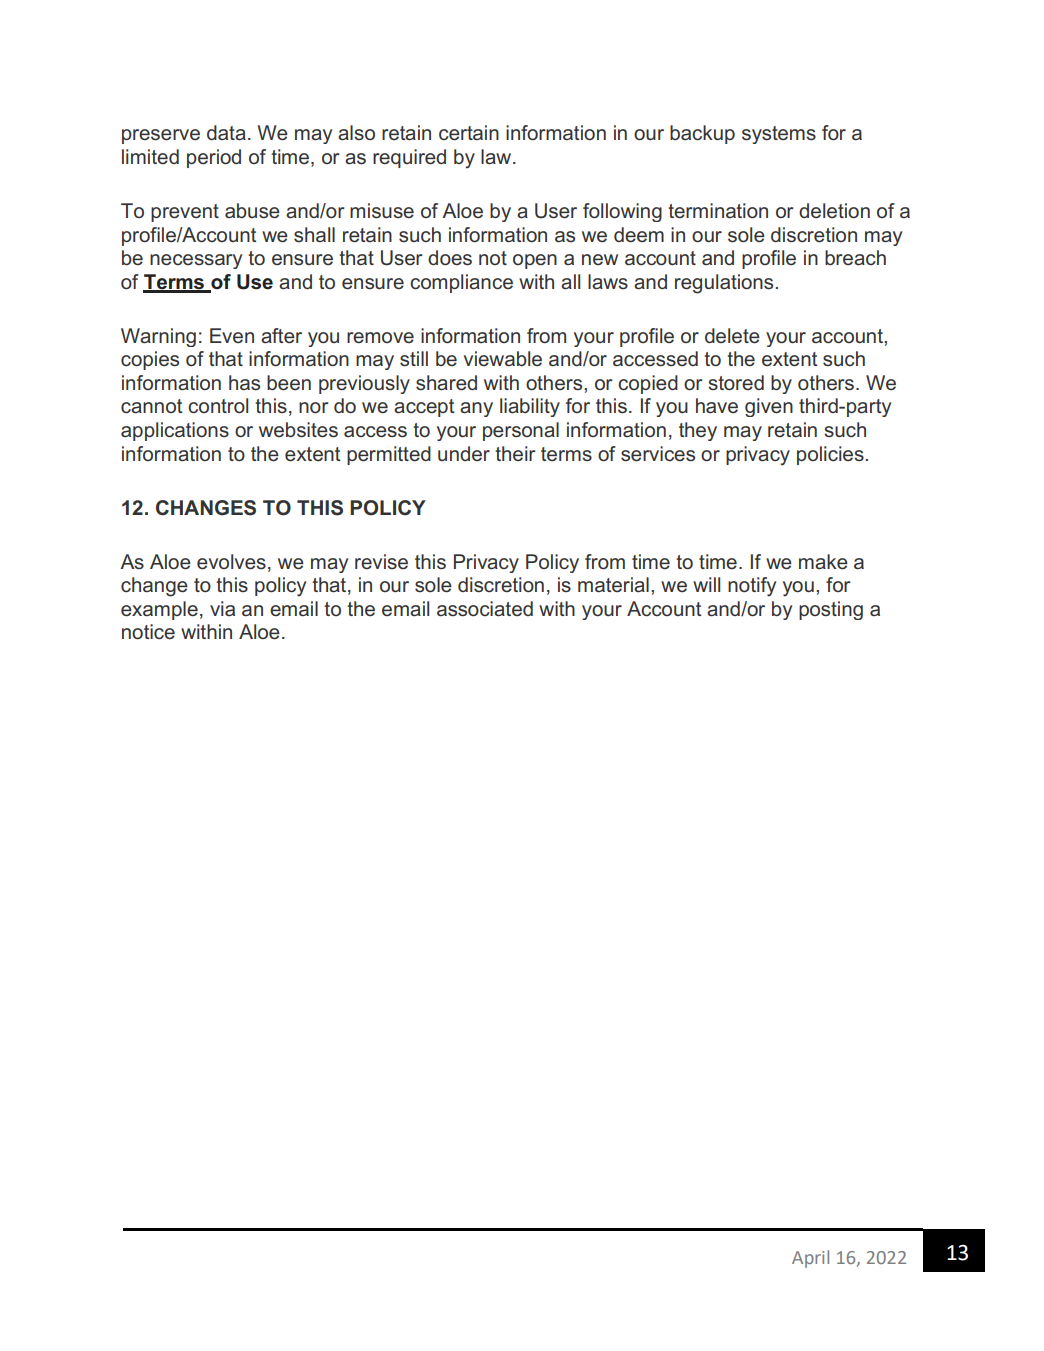 The width and height of the document is (1044, 1351). What do you see at coordinates (515, 453) in the document?
I see `their` at bounding box center [515, 453].
